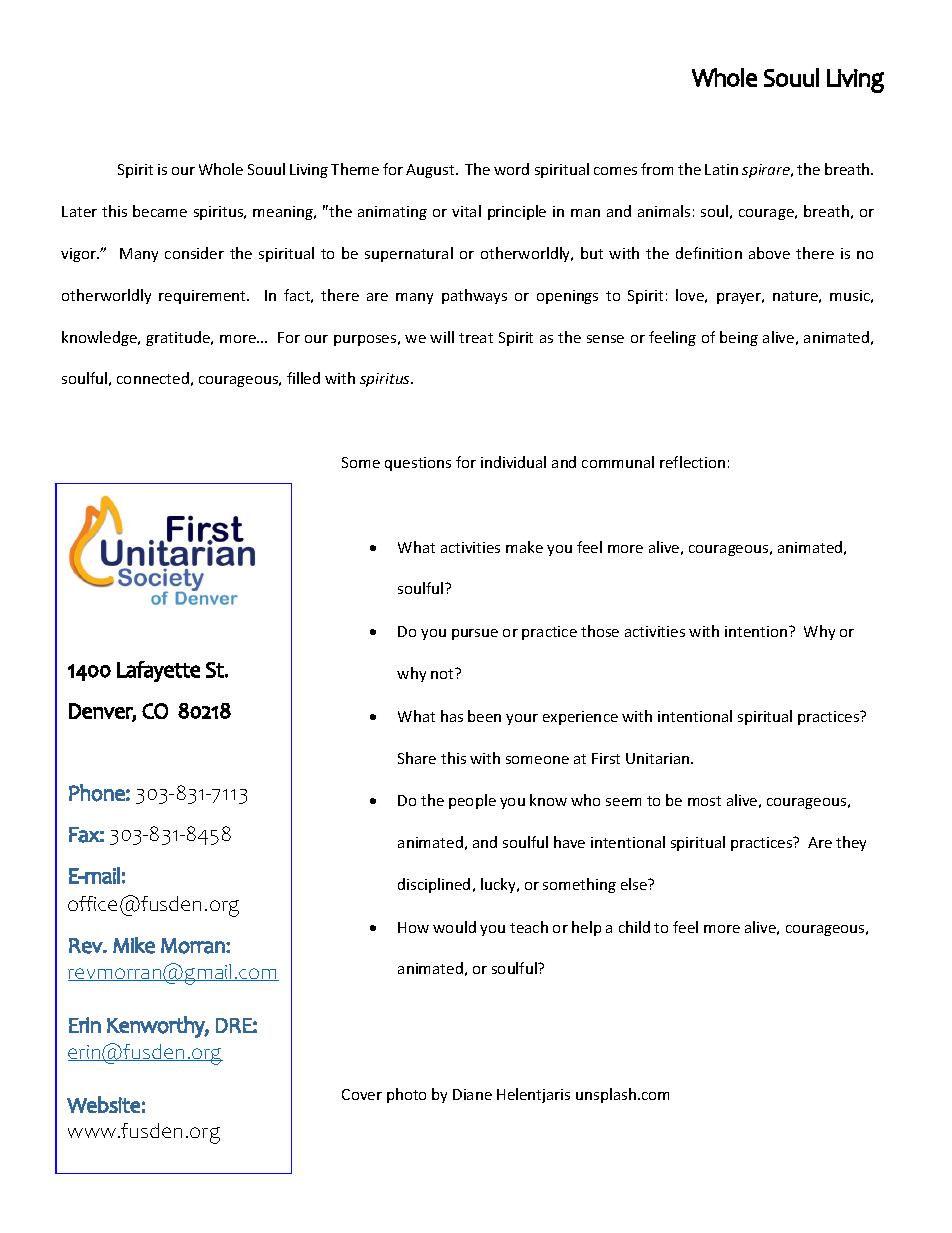 This screenshot has height=1233, width=952. Describe the element at coordinates (466, 211) in the screenshot. I see `vital` at that location.
